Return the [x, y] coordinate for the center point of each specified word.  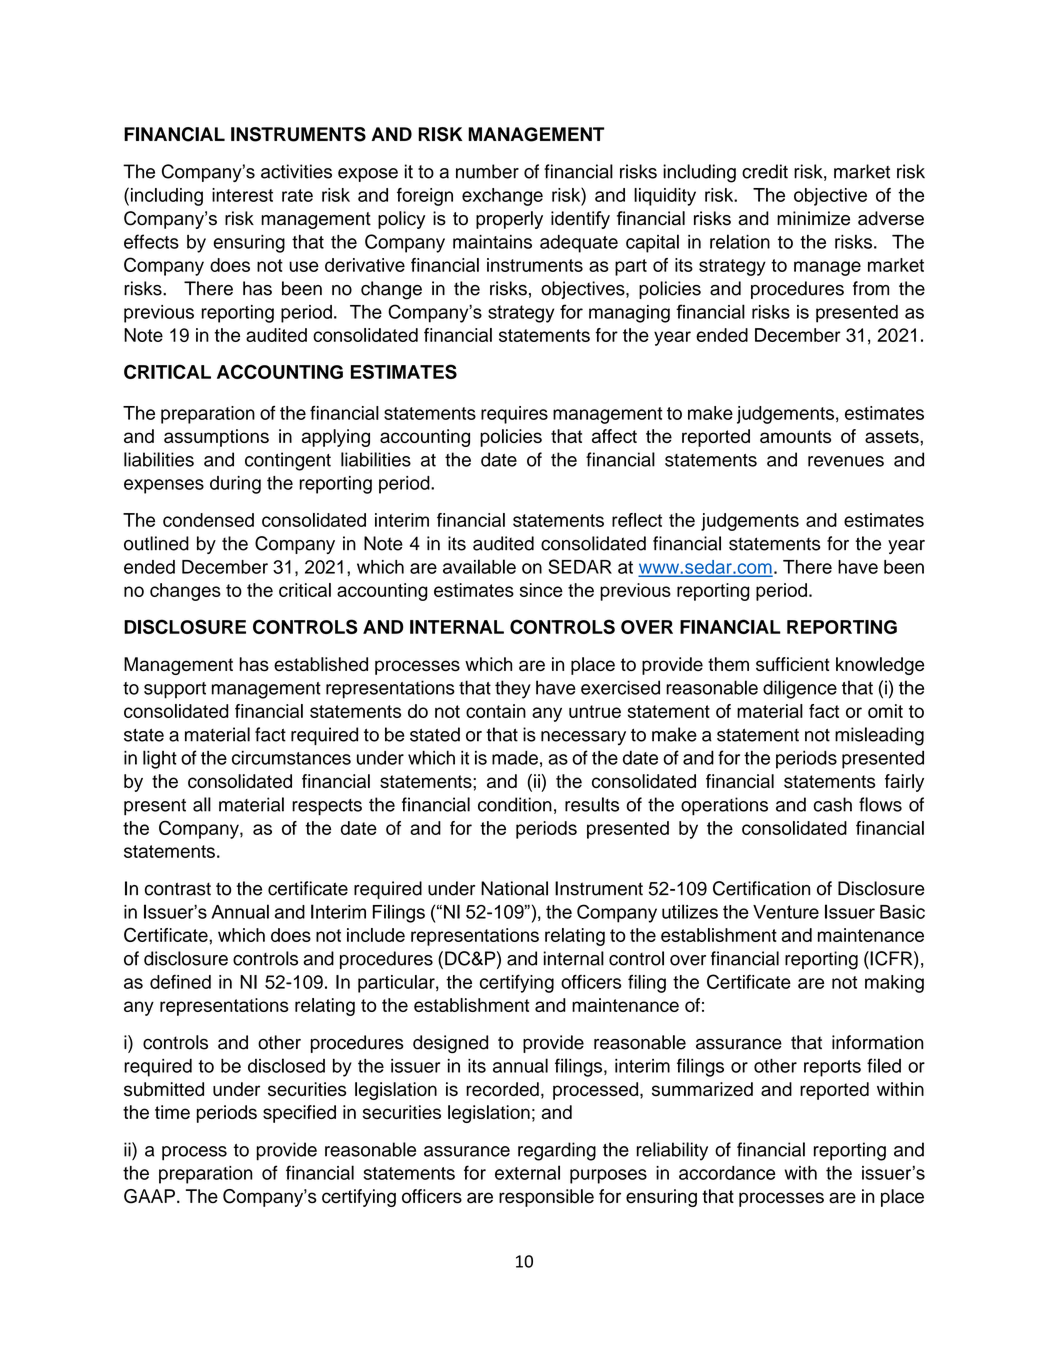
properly [509, 220]
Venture [786, 912]
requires [514, 415]
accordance [727, 1173]
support [175, 690]
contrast [178, 889]
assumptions [216, 438]
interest [242, 195]
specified [299, 1114]
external [527, 1172]
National [514, 888]
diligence [800, 689]
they [513, 689]
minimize [813, 218]
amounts [795, 436]
